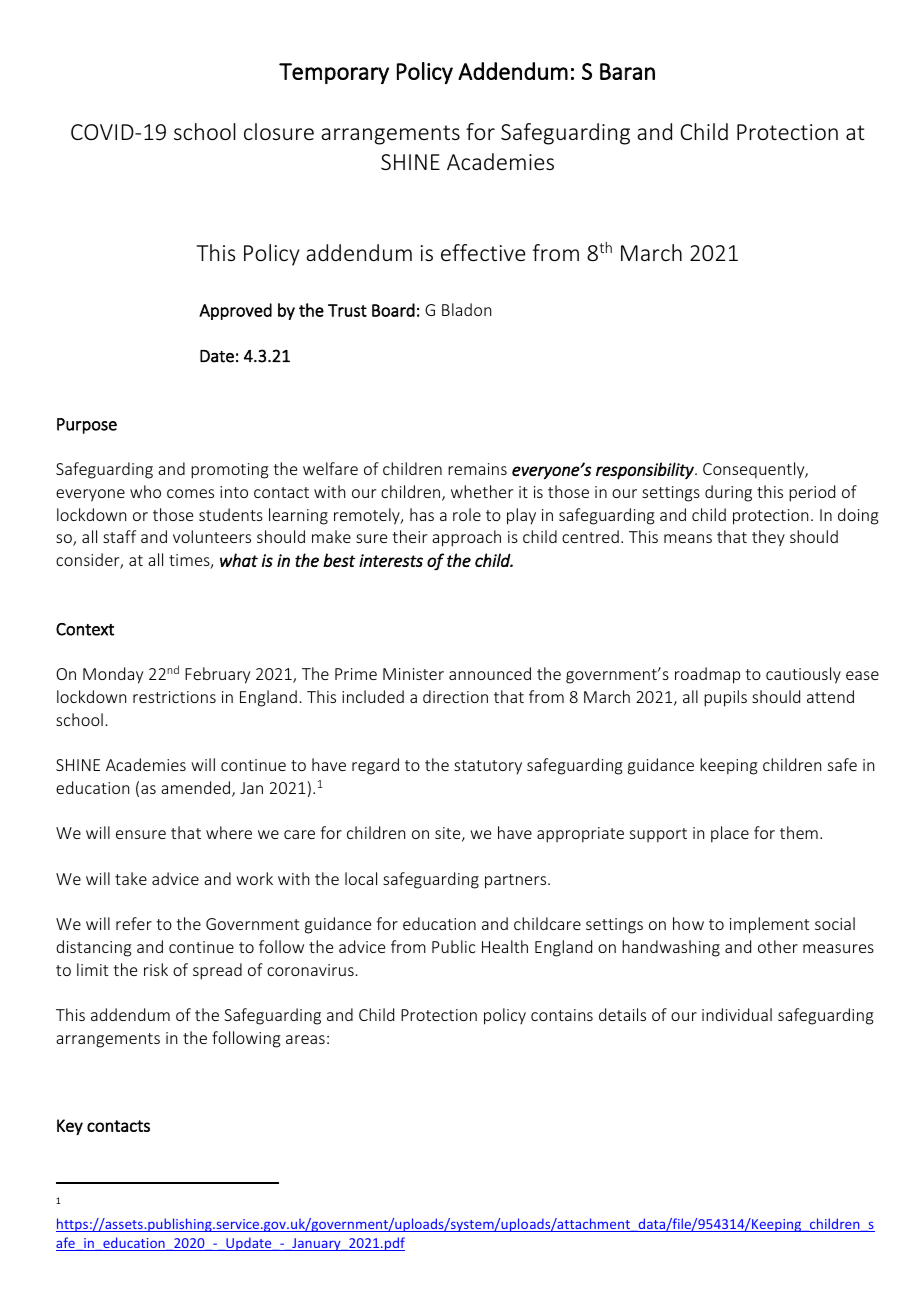 Image resolution: width=924 pixels, height=1308 pixels. I want to click on Key, so click(70, 1127).
